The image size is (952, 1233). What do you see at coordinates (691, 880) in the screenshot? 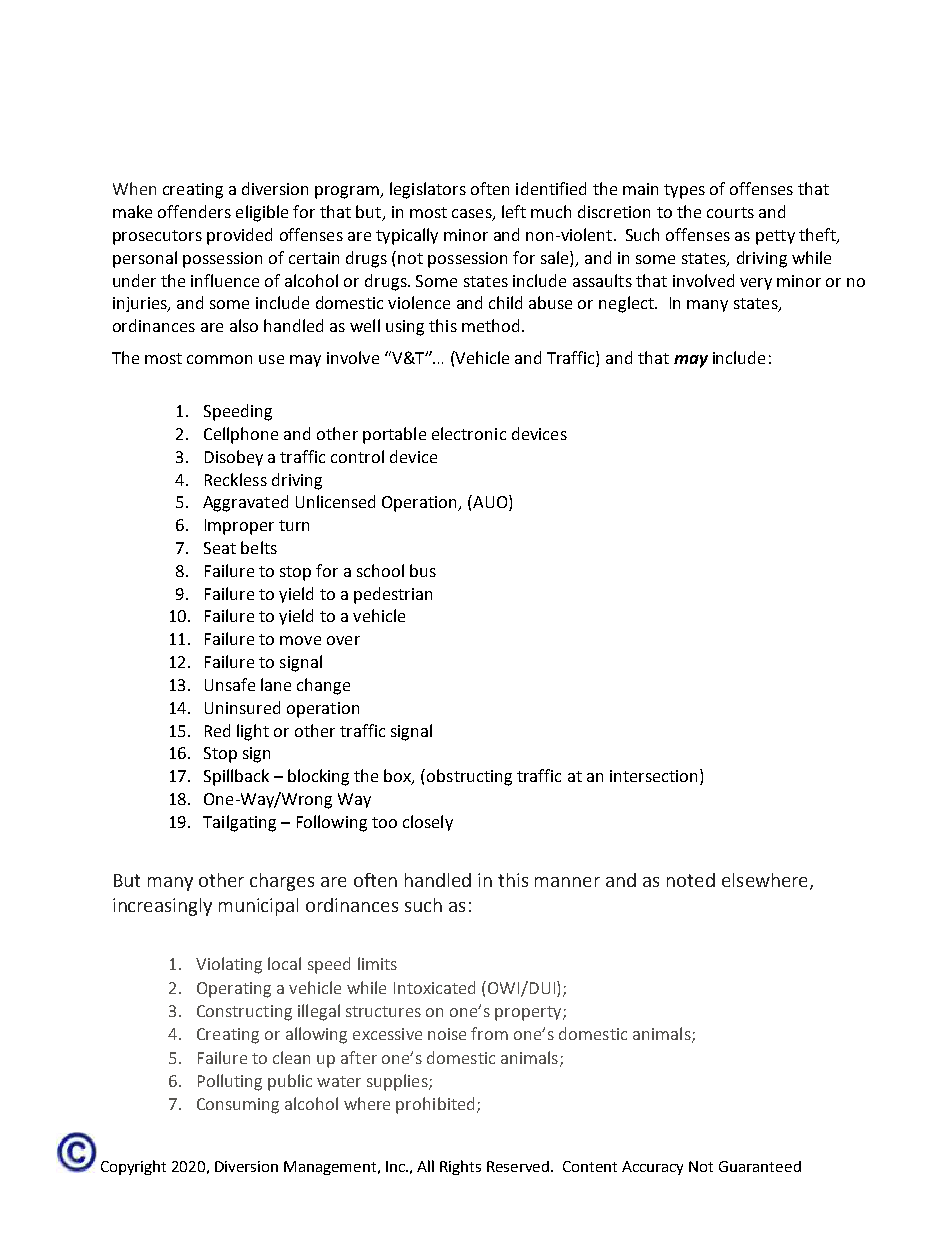
I see `noted` at bounding box center [691, 880].
